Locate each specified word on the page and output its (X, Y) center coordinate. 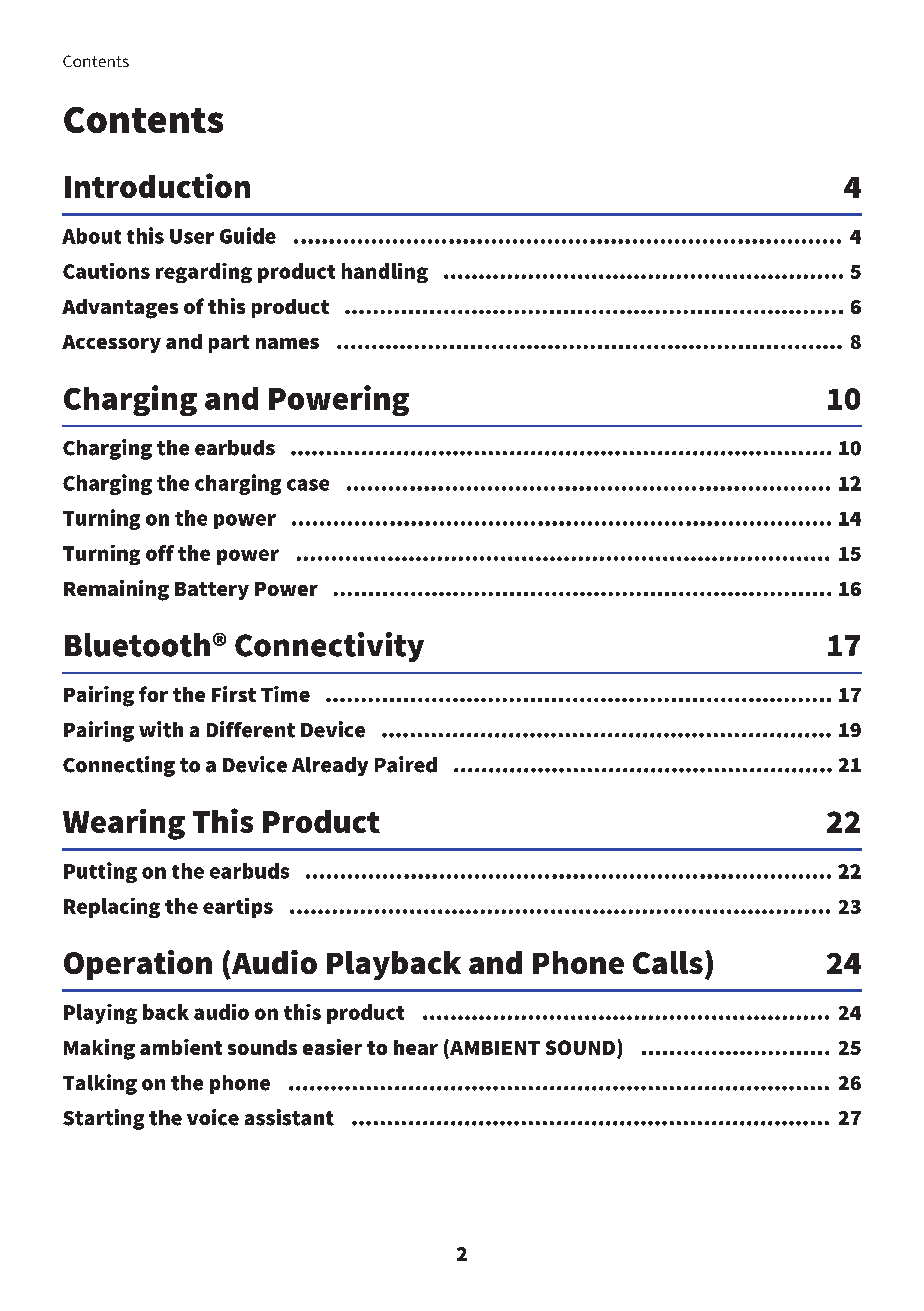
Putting (100, 872)
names (287, 343)
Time (285, 694)
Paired (406, 764)
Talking (100, 1084)
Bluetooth (137, 645)
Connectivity (329, 647)
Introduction (157, 185)
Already (330, 766)
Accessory (111, 344)
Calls (668, 962)
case (308, 485)
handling (385, 273)
